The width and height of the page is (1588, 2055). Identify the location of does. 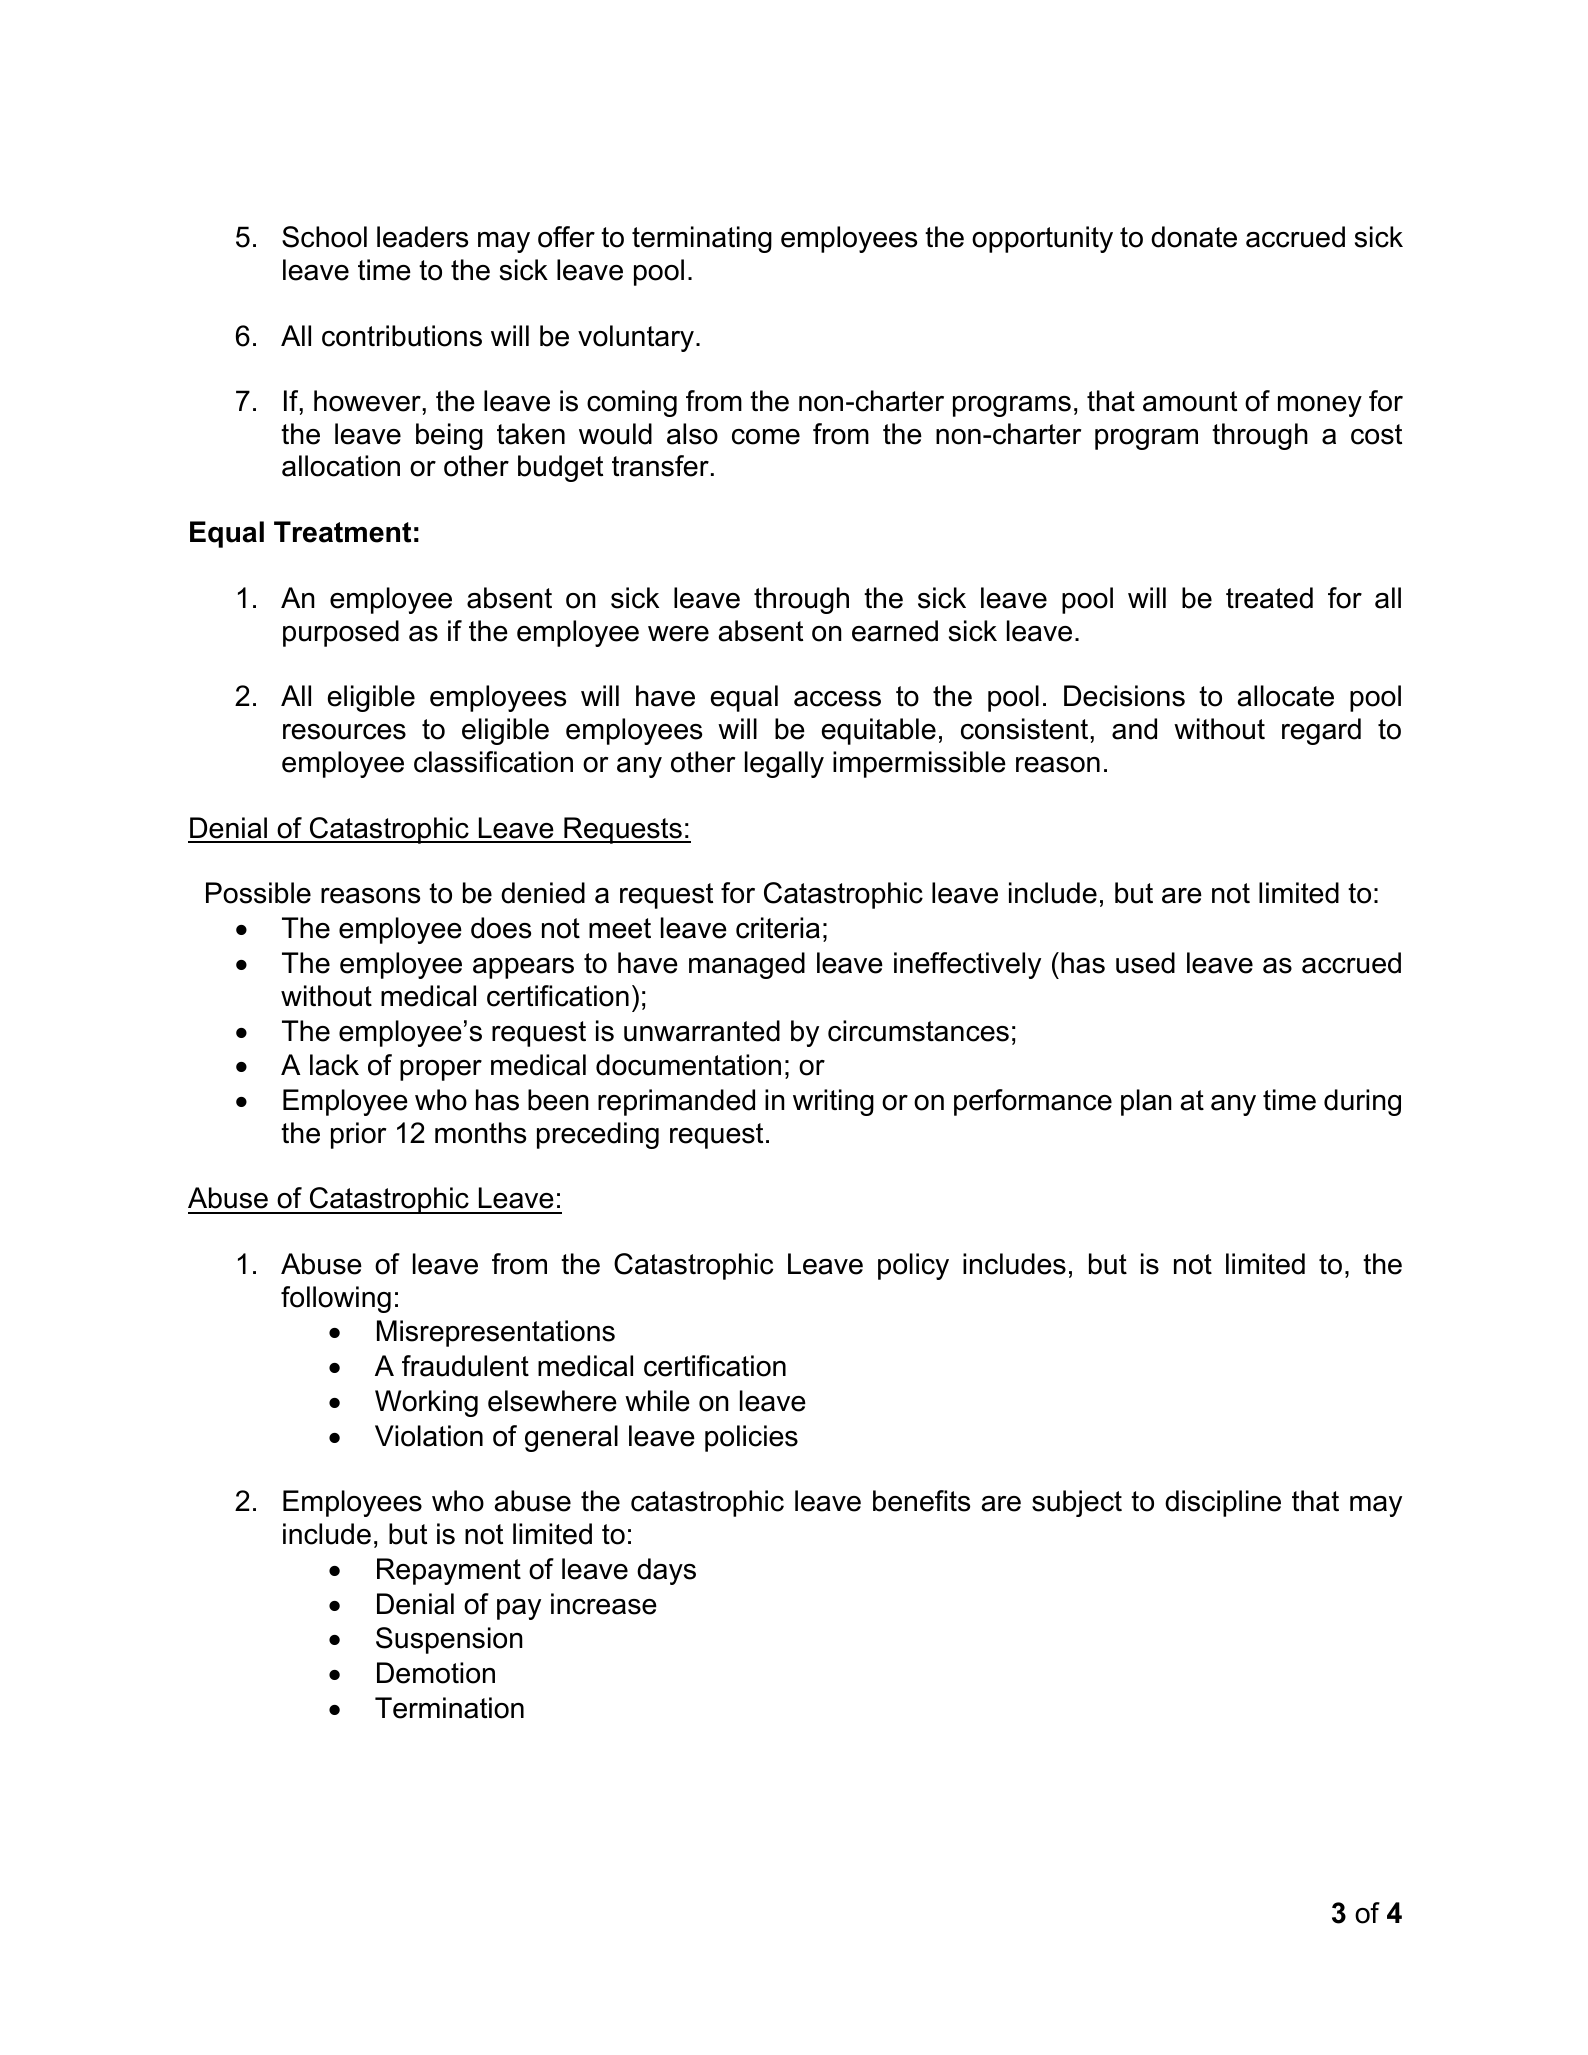
(501, 928).
